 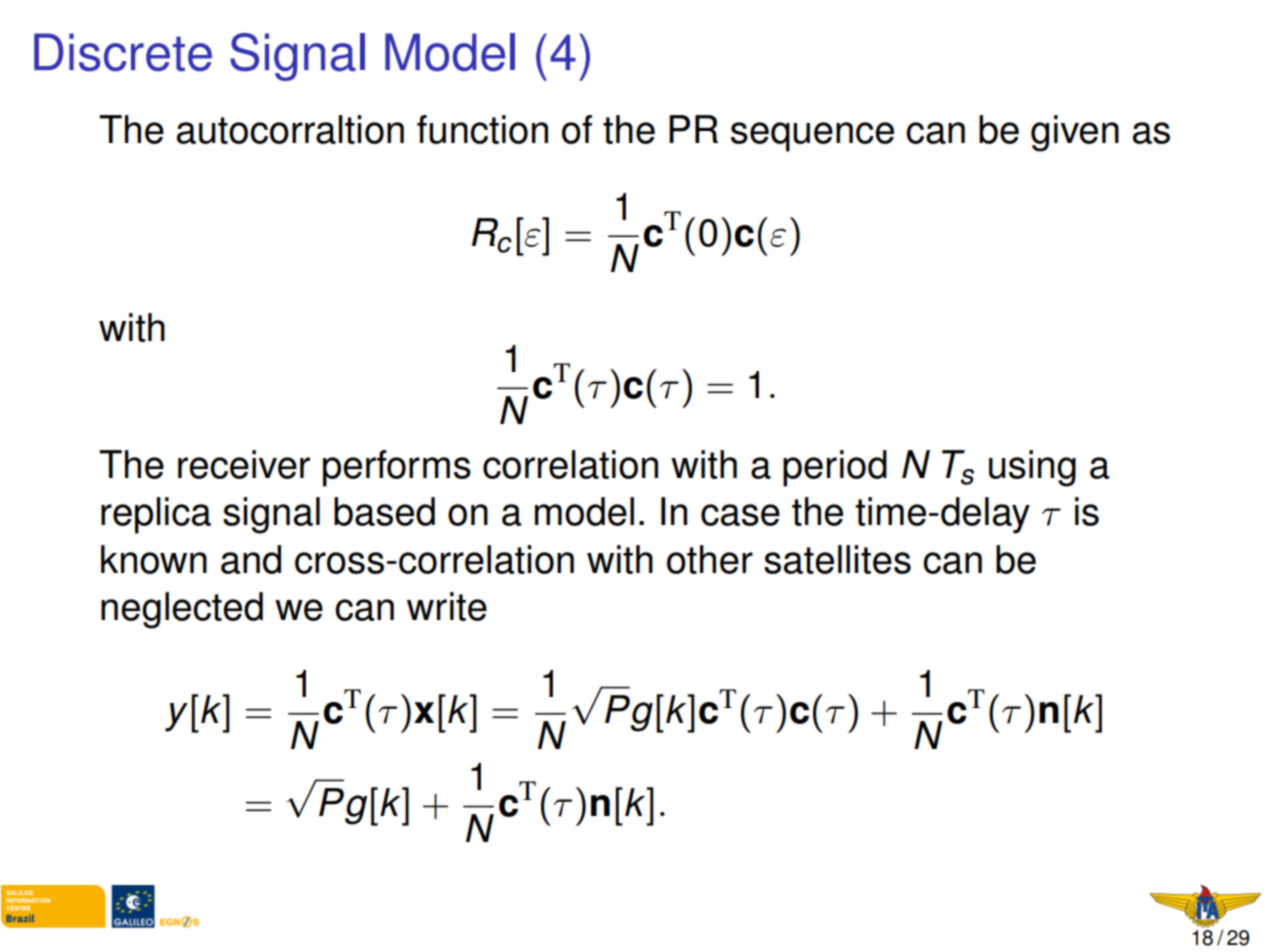 What do you see at coordinates (156, 515) in the screenshot?
I see `replica` at bounding box center [156, 515].
